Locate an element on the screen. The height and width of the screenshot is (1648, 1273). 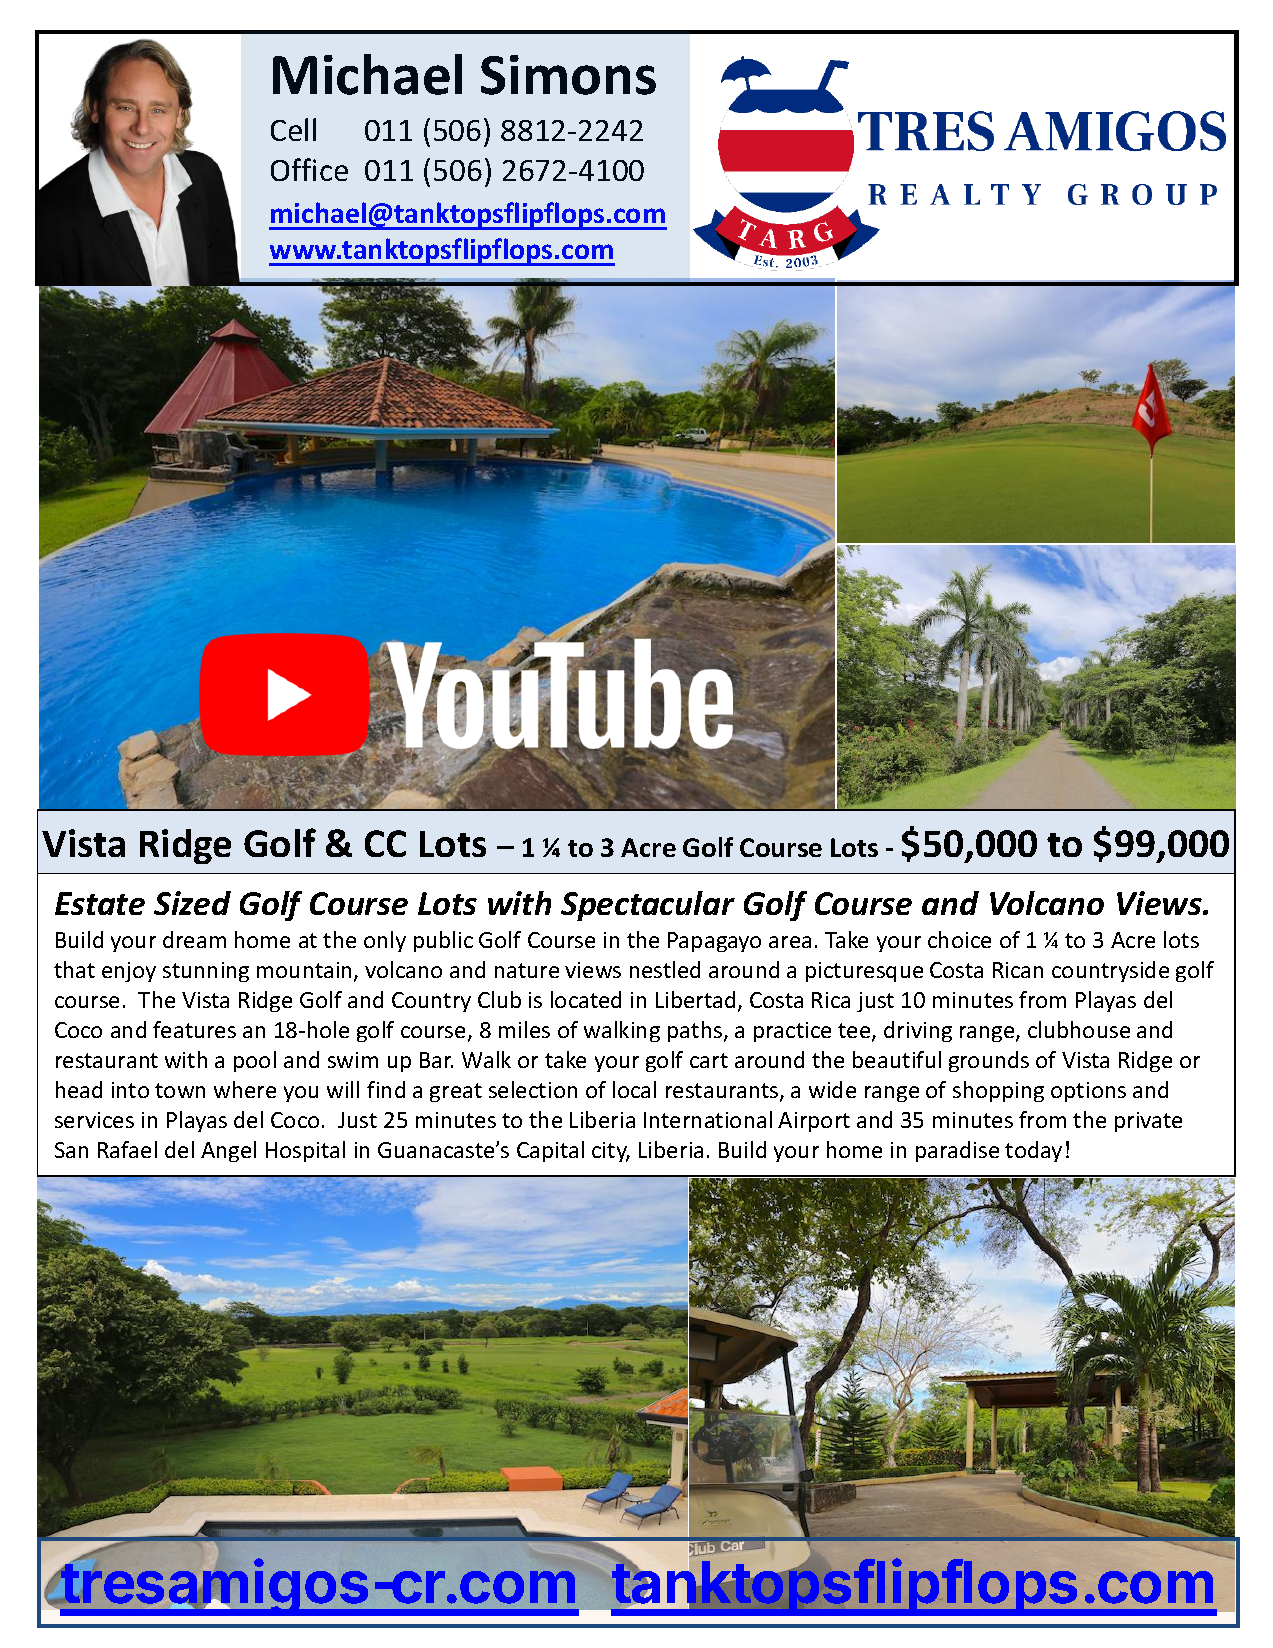
Spectacular is located at coordinates (648, 906).
